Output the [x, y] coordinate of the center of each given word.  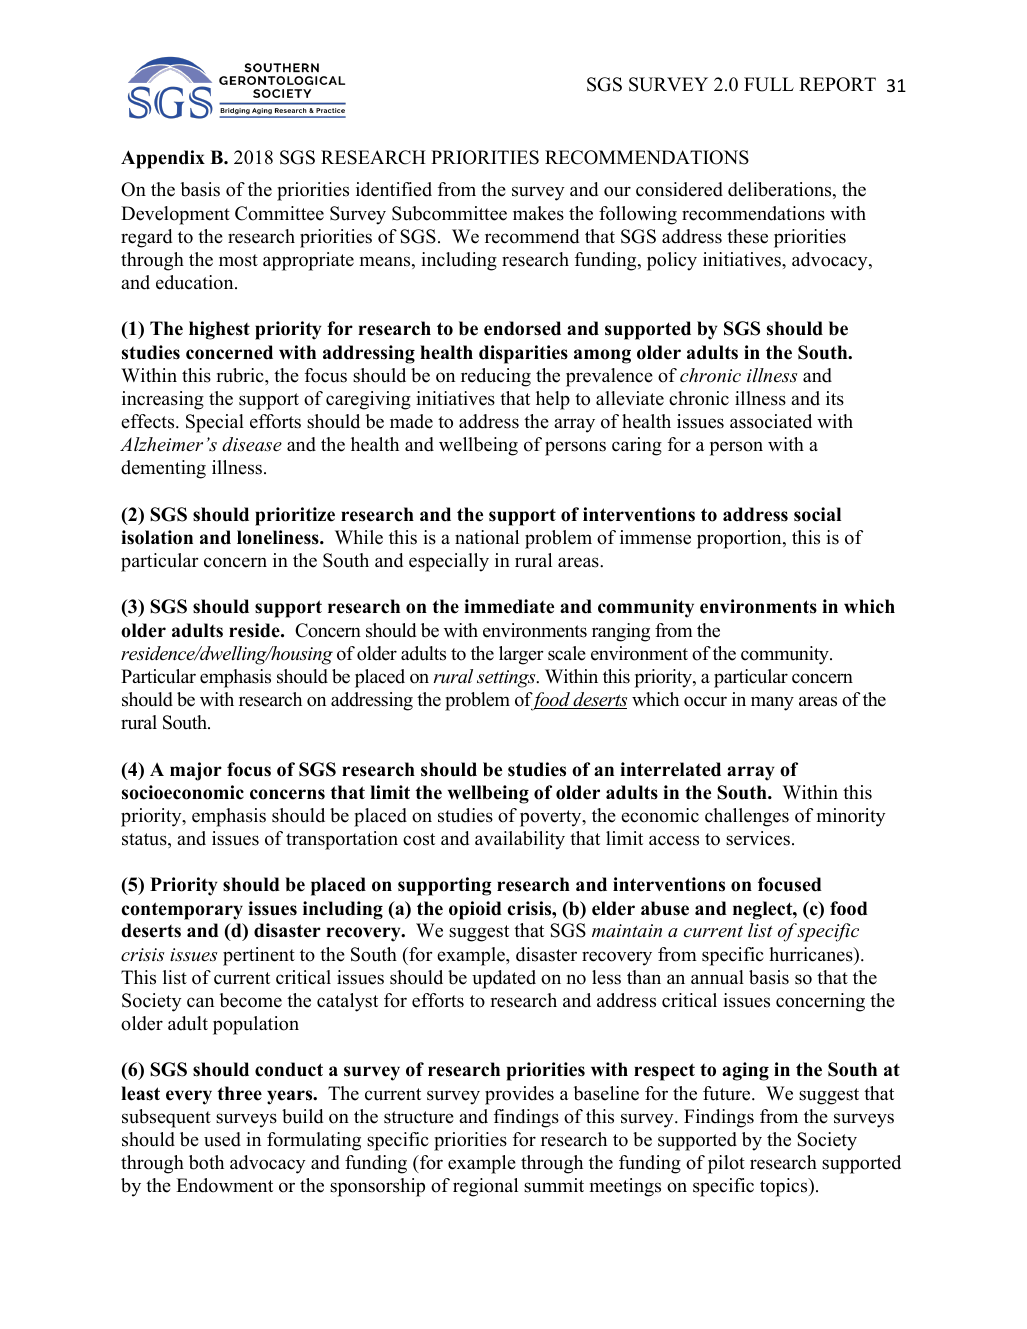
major [196, 771]
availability [520, 840]
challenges [747, 817]
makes [538, 213]
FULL [769, 84]
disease [252, 444]
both [206, 1162]
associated [771, 421]
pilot [726, 1164]
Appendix [163, 159]
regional [485, 1187]
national [487, 537]
